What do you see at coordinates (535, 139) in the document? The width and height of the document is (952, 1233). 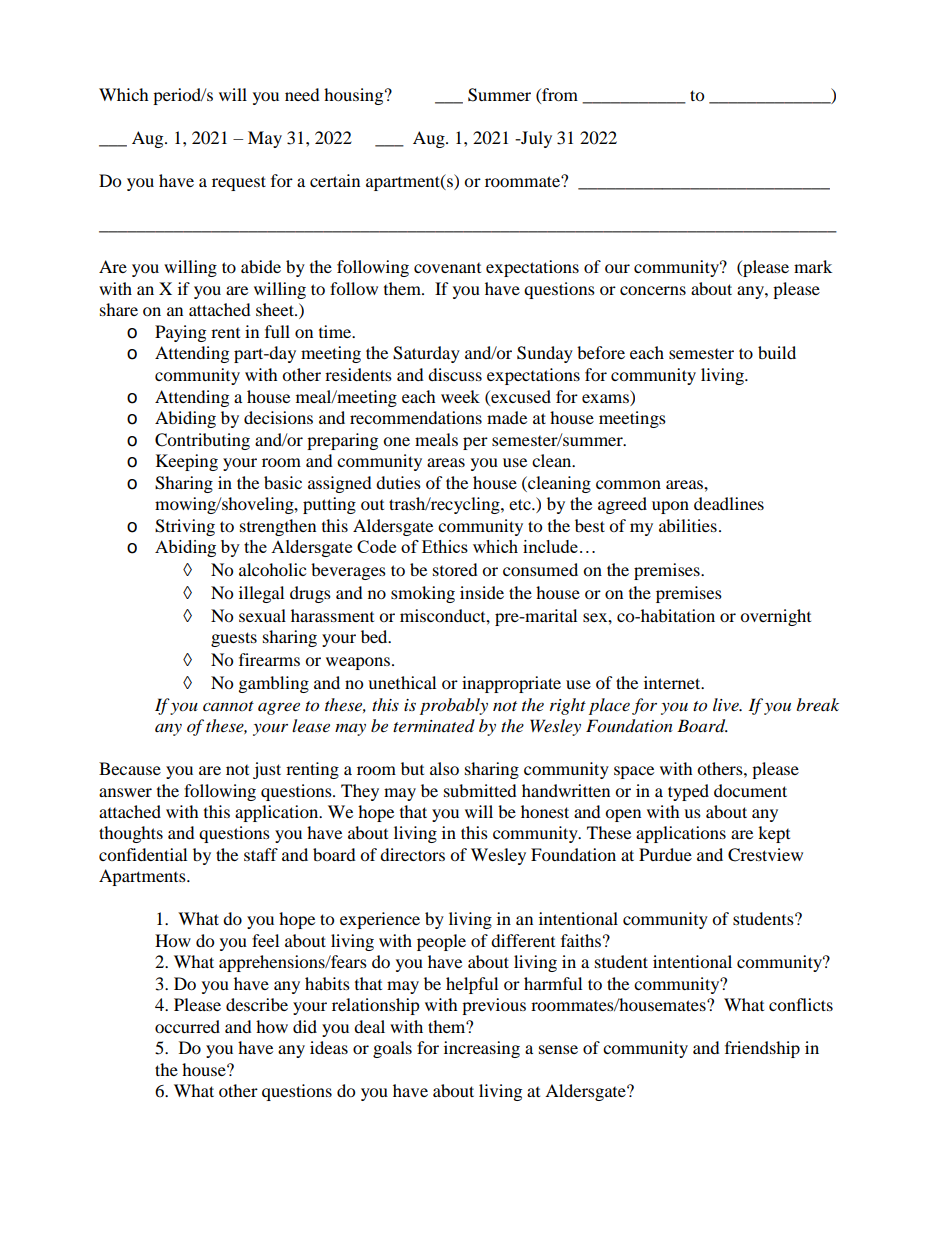 I see `July` at bounding box center [535, 139].
